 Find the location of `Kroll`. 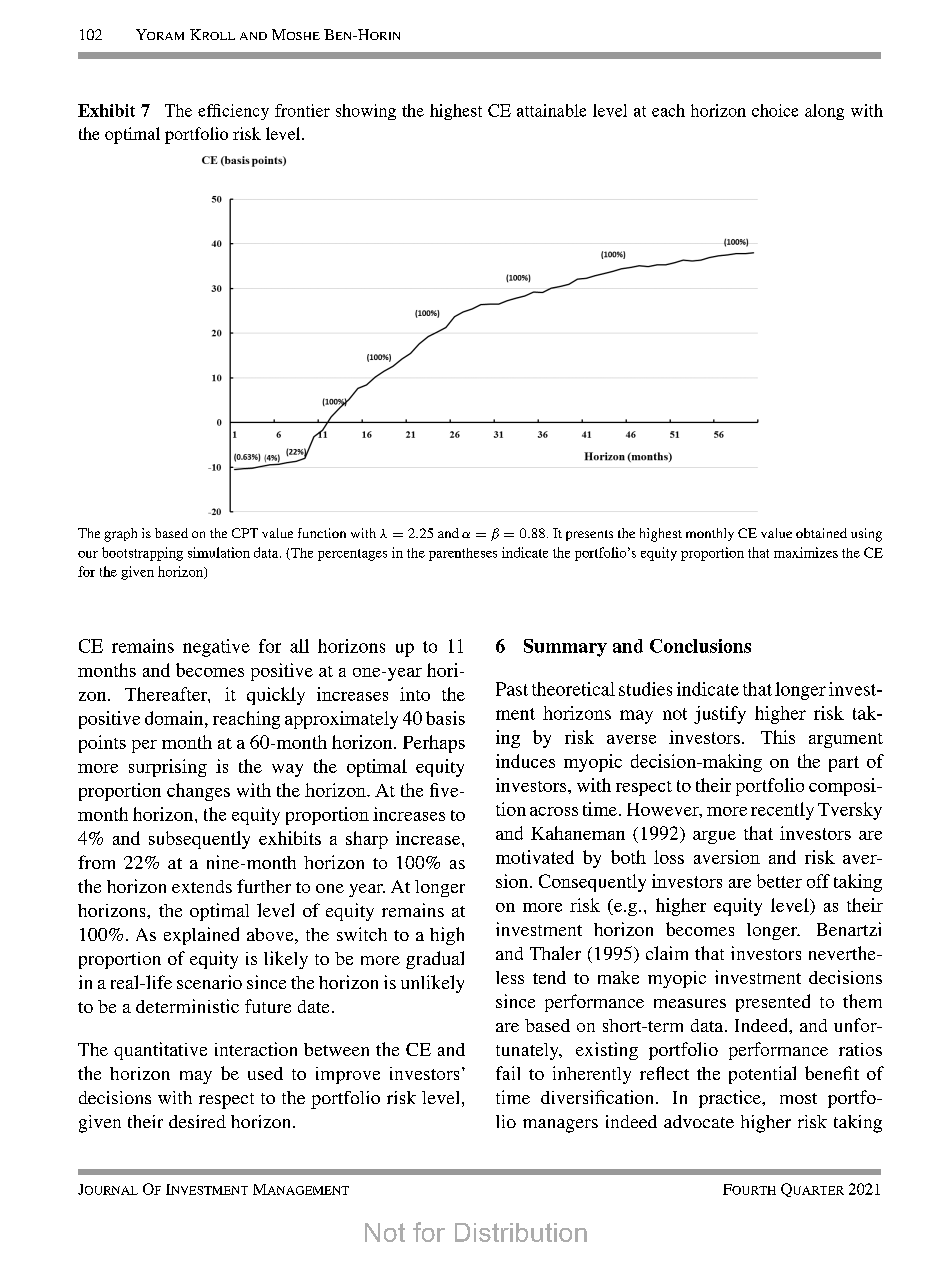

Kroll is located at coordinates (212, 34).
